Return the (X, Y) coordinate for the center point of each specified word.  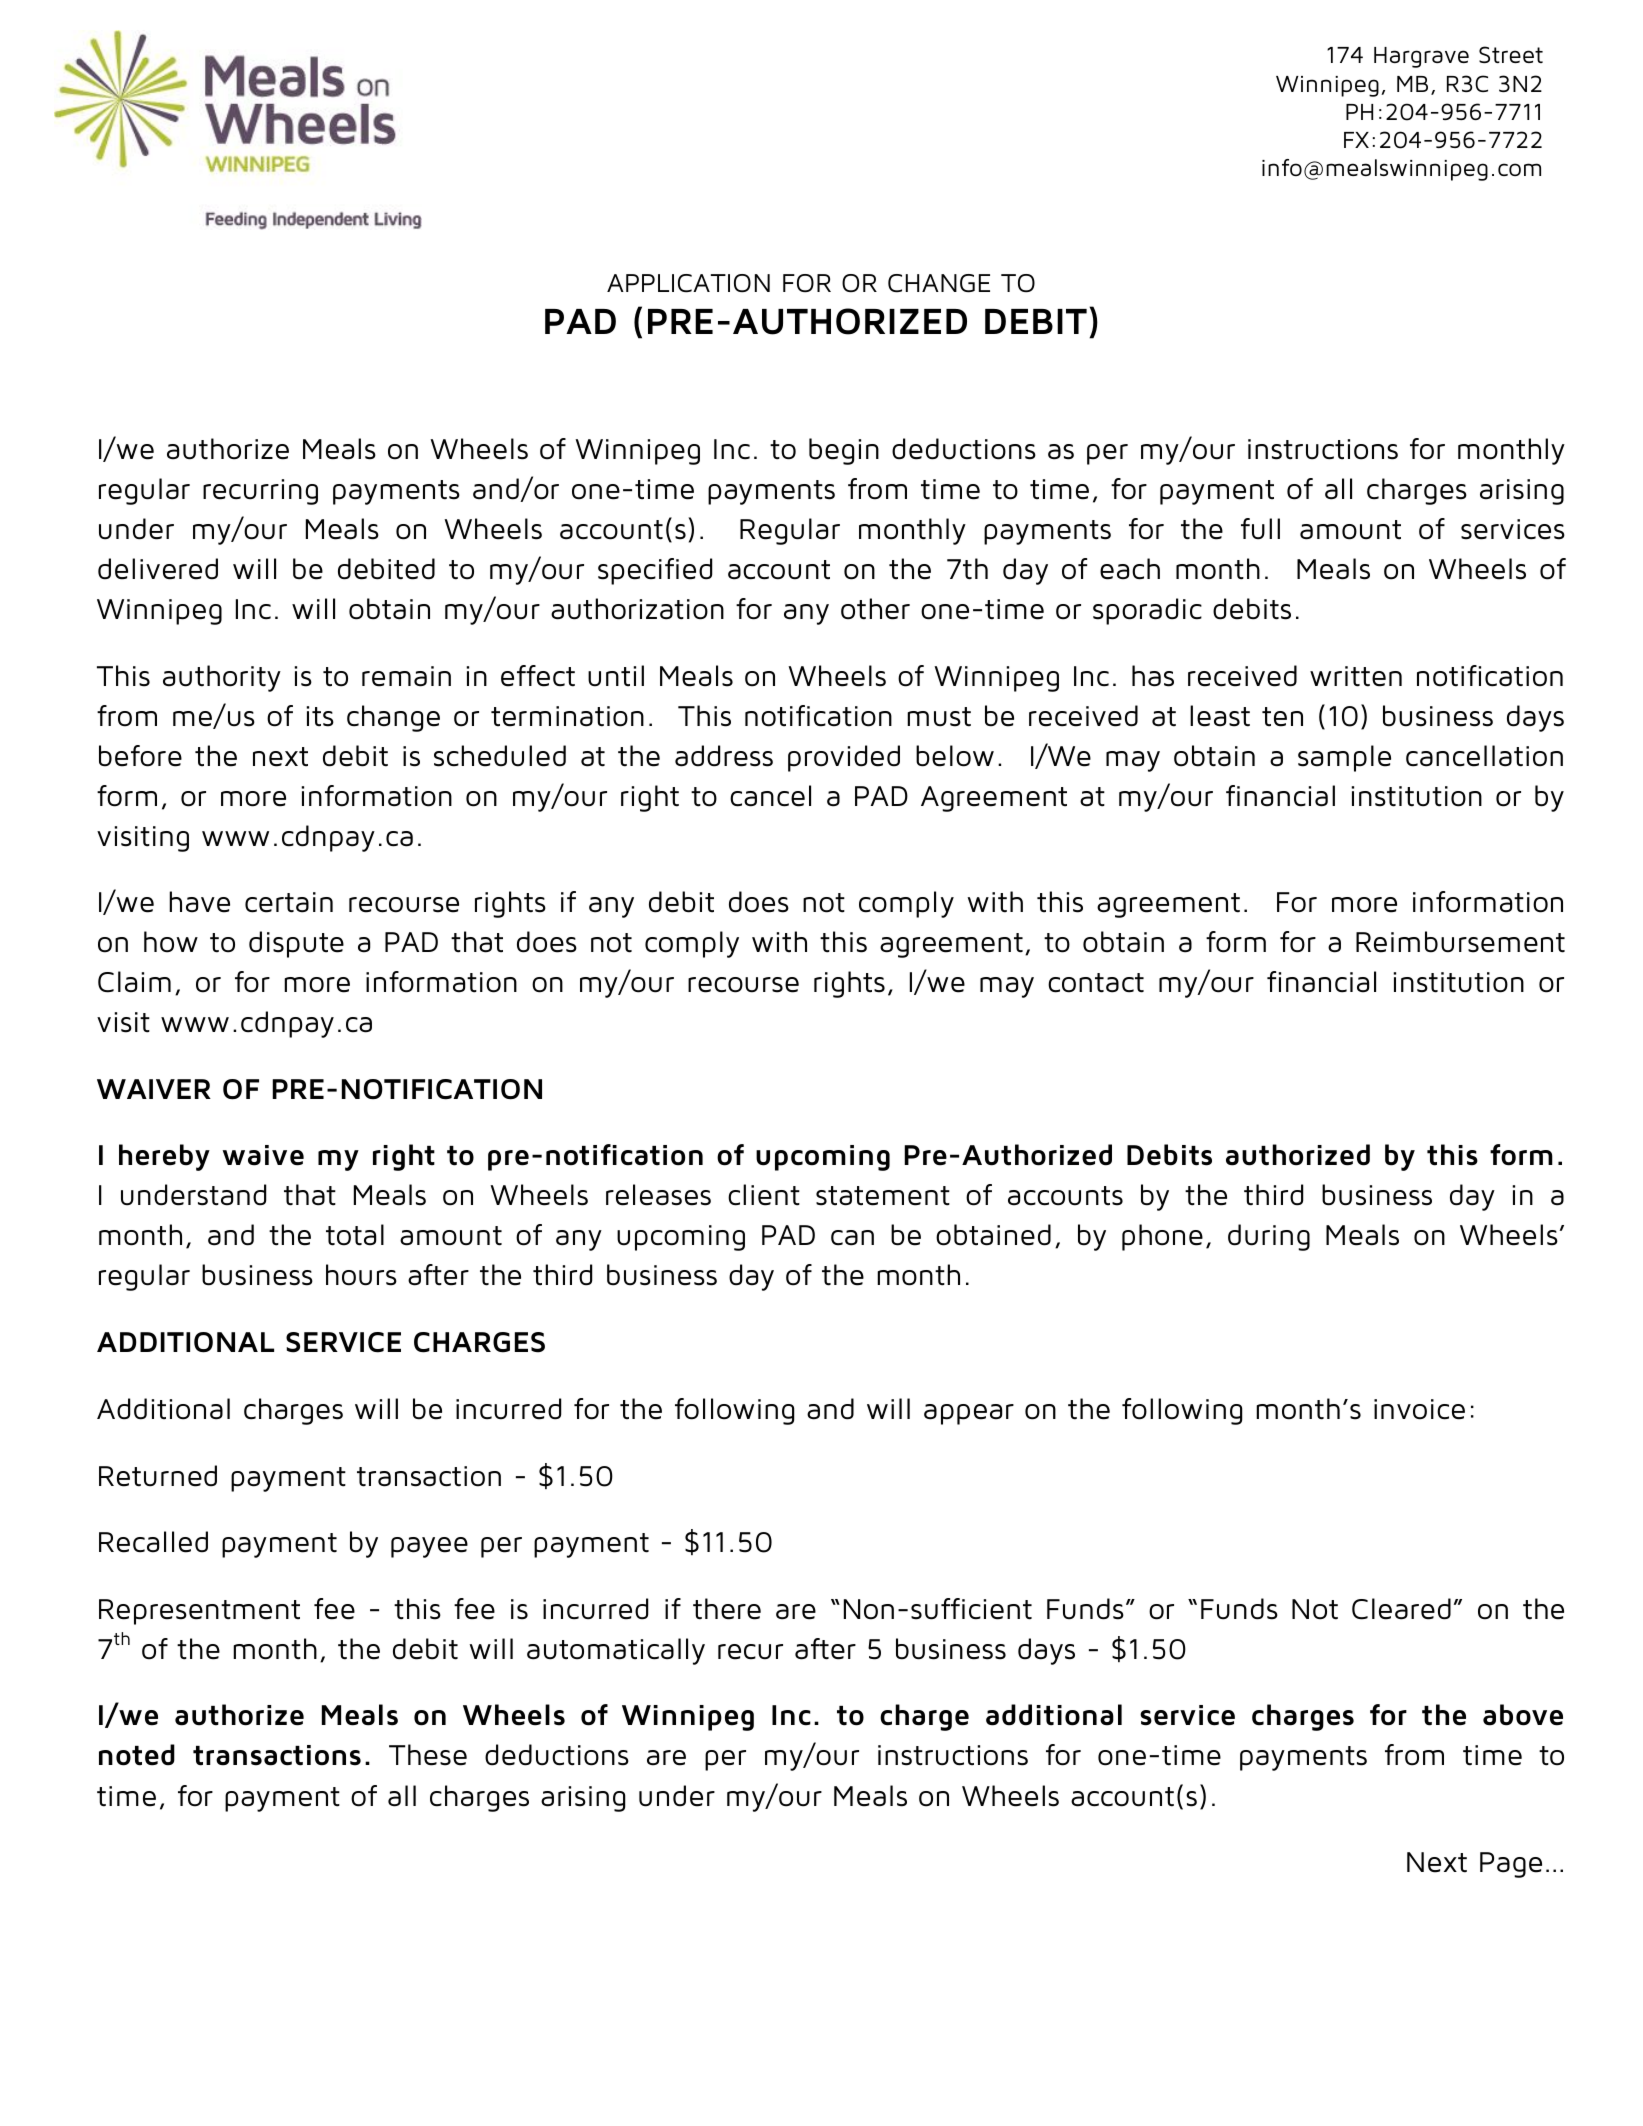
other (875, 609)
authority (222, 678)
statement (883, 1196)
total (355, 1235)
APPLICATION (688, 283)
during (1269, 1237)
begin (844, 451)
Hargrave (1421, 57)
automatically (616, 1651)
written (1356, 676)
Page (1511, 1865)
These (428, 1755)
